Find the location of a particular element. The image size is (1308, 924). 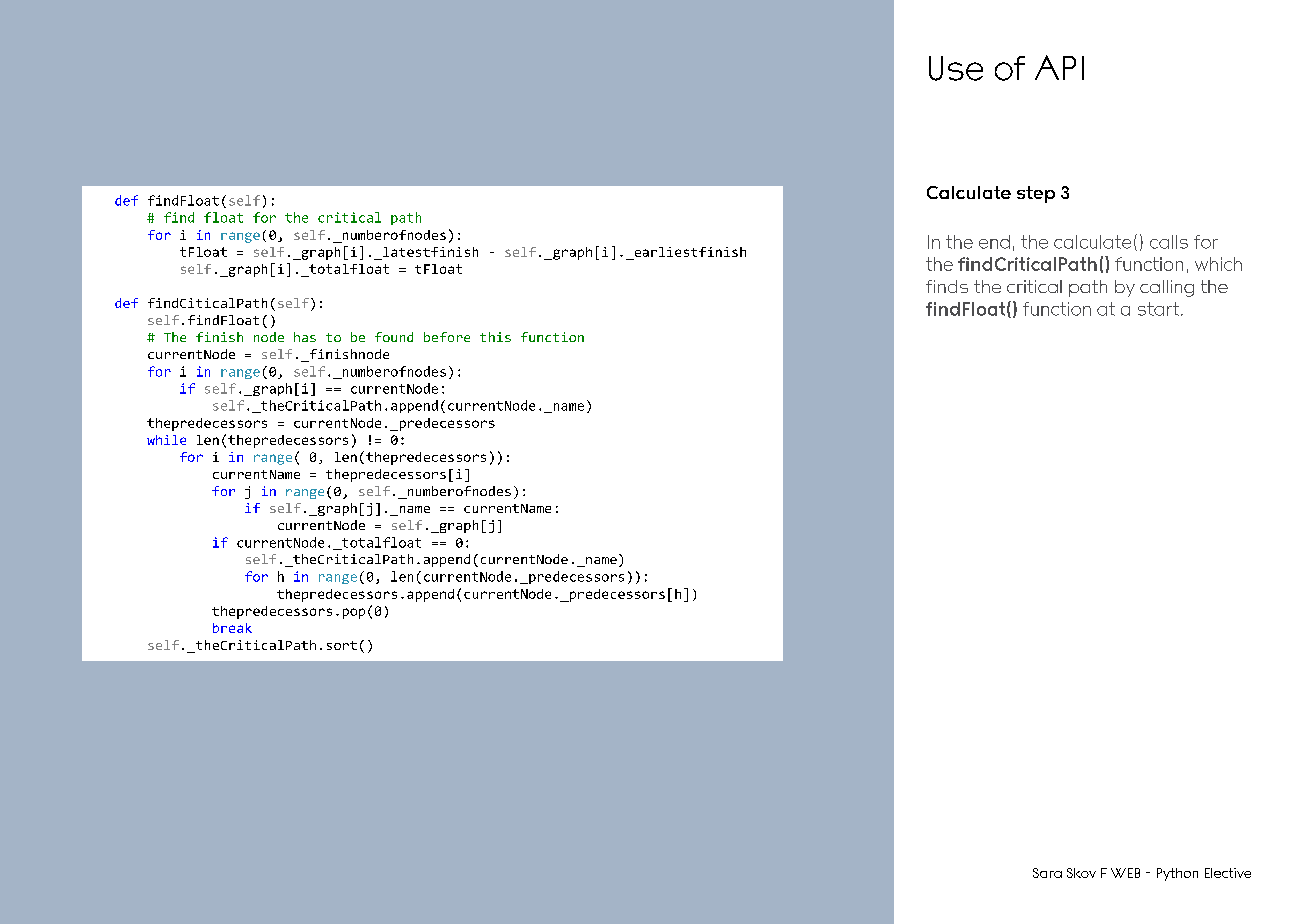

this is located at coordinates (495, 337).
